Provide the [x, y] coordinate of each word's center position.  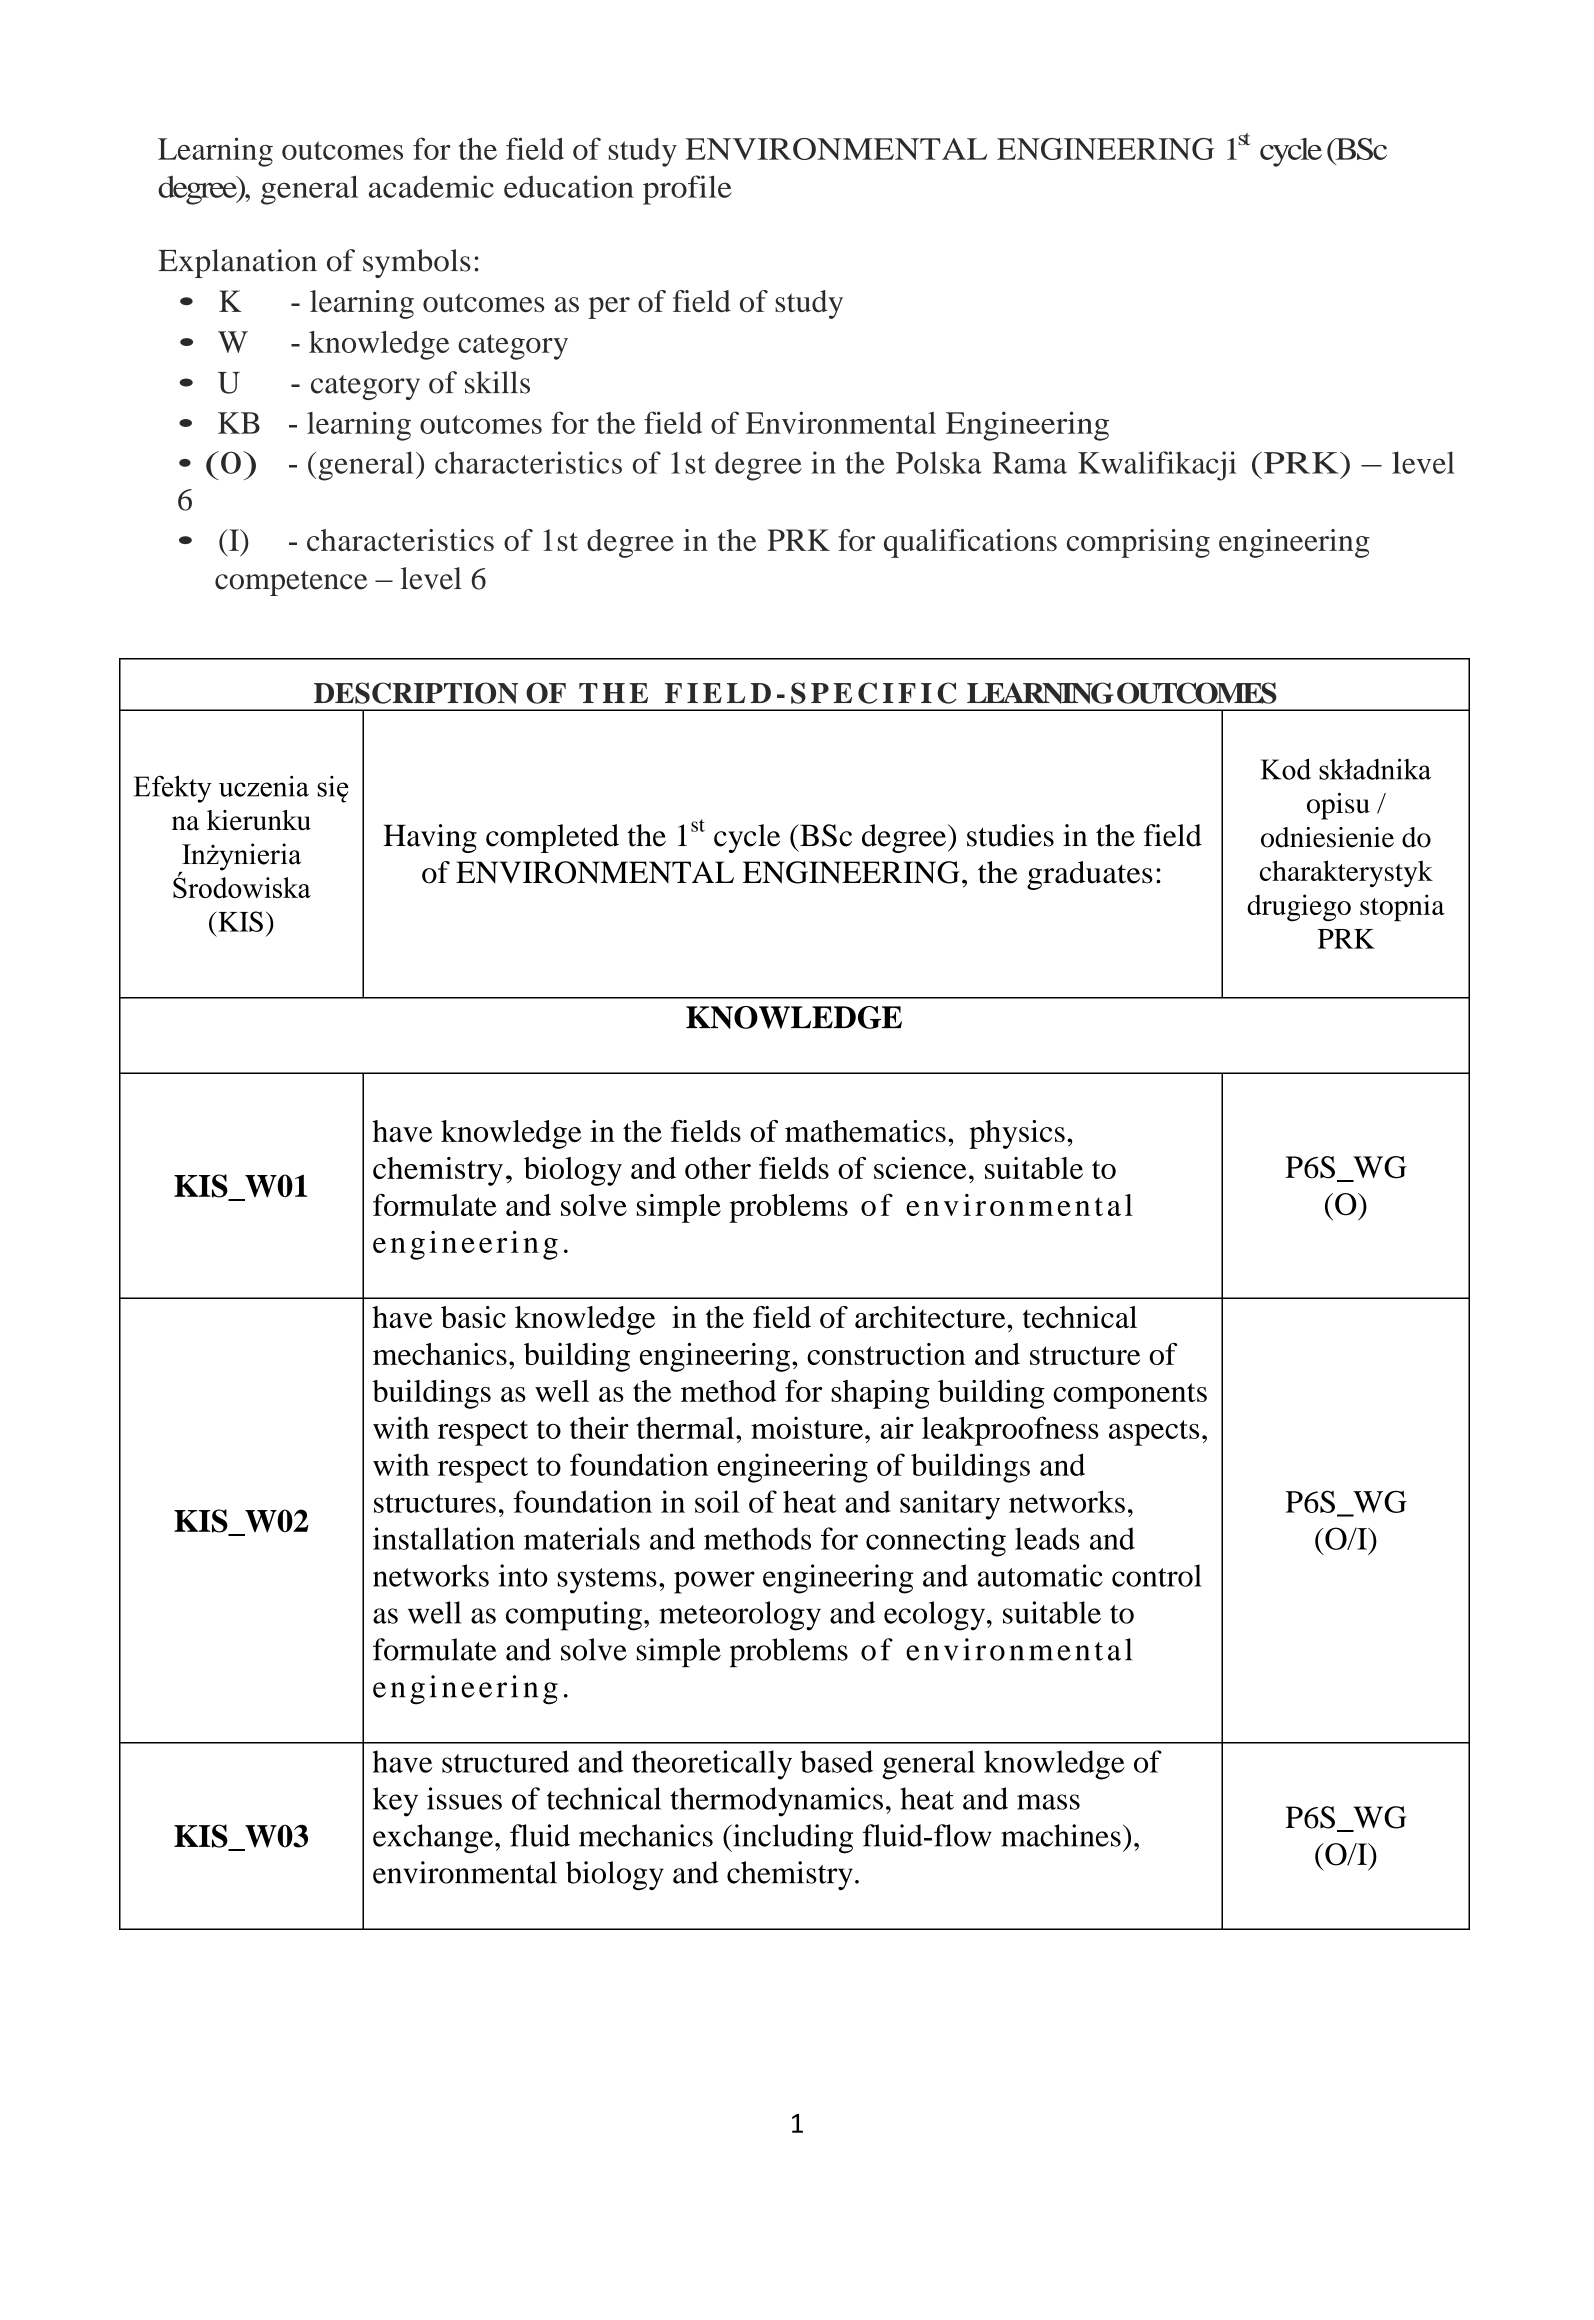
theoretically [712, 1765]
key [395, 1802]
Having [430, 838]
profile [687, 190]
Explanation [237, 263]
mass [1048, 1802]
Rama [1029, 463]
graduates [1090, 875]
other [718, 1168]
